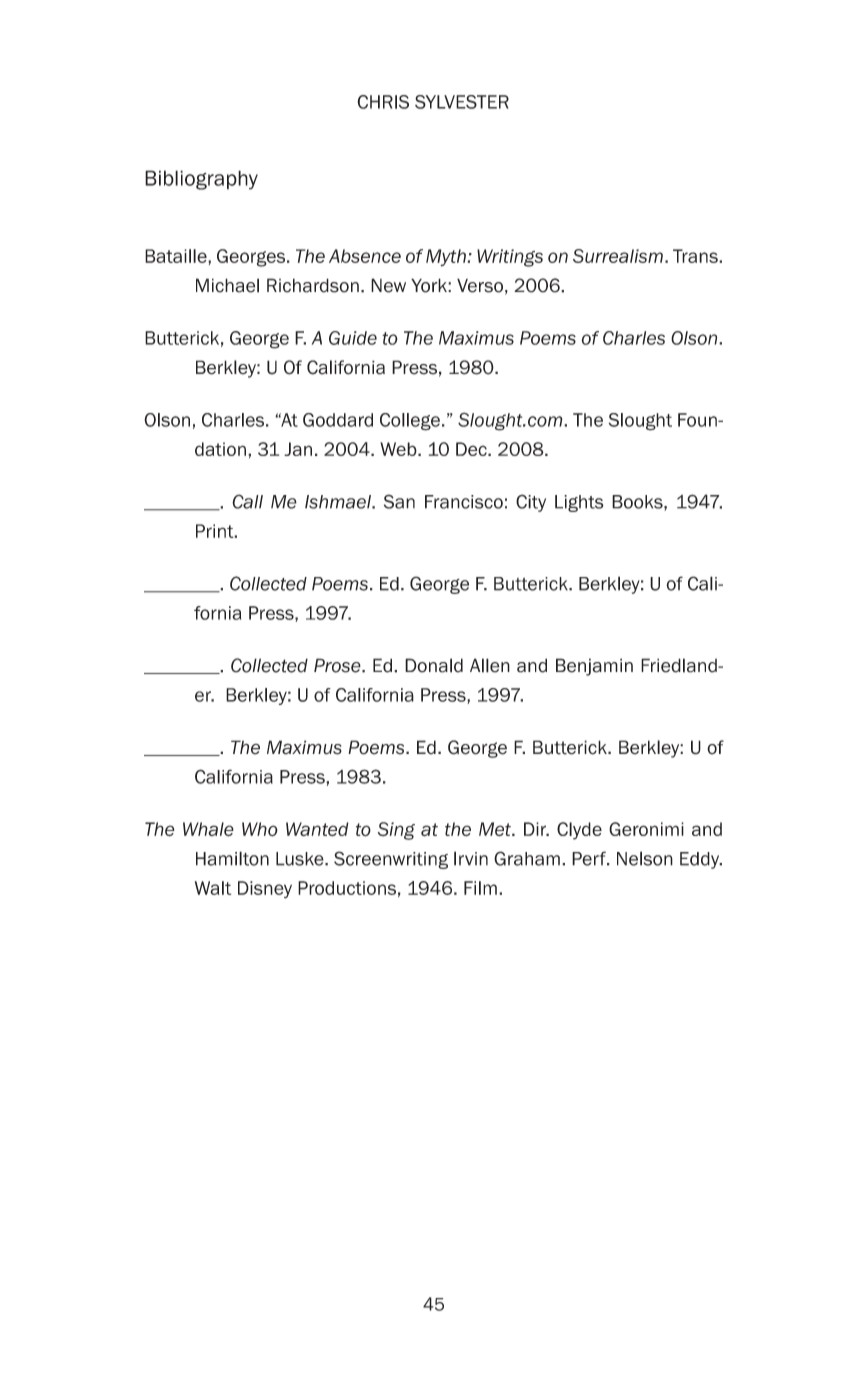 The height and width of the screenshot is (1398, 868). Describe the element at coordinates (201, 180) in the screenshot. I see `Bibliography` at that location.
